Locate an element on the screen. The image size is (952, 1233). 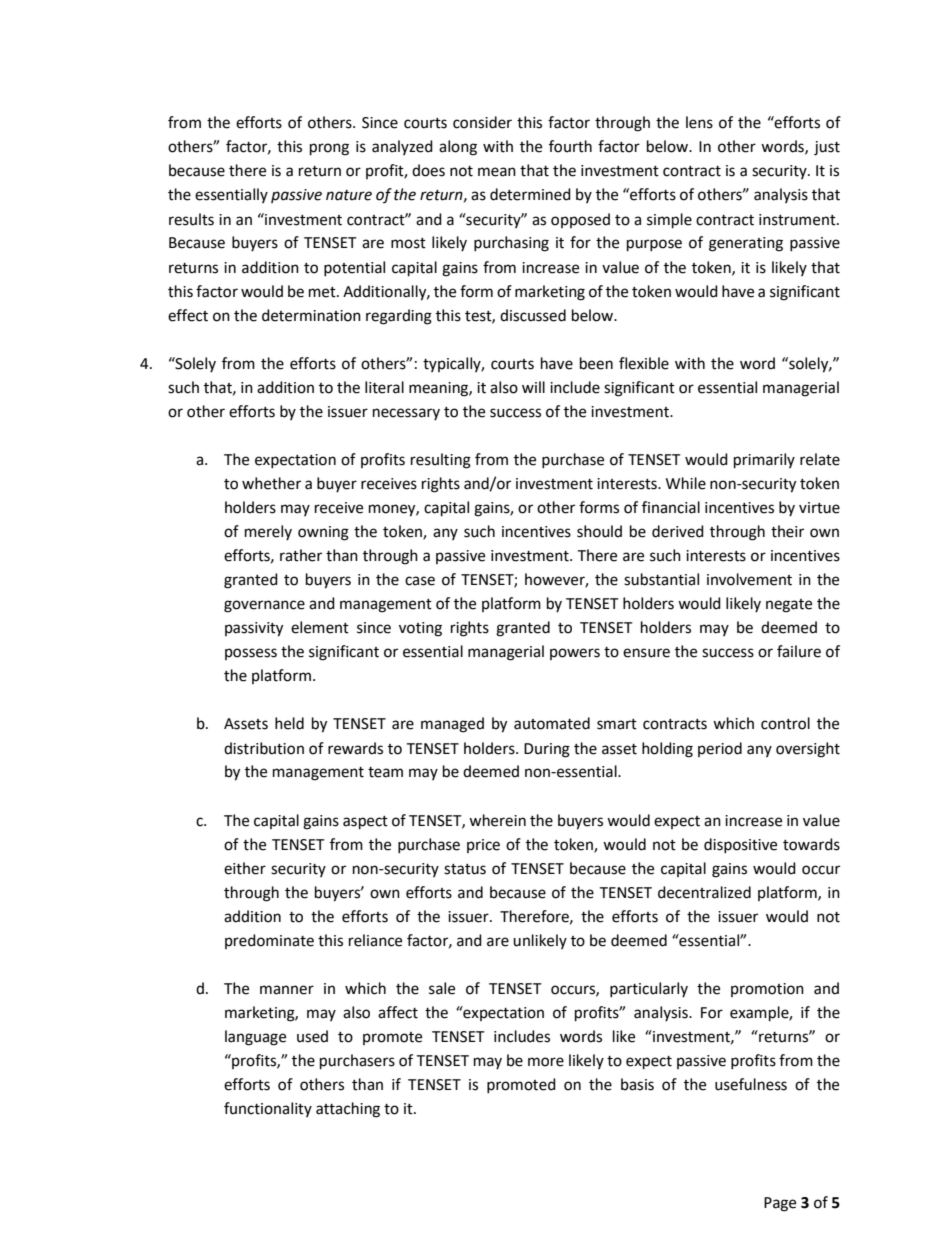
whether is located at coordinates (271, 483).
